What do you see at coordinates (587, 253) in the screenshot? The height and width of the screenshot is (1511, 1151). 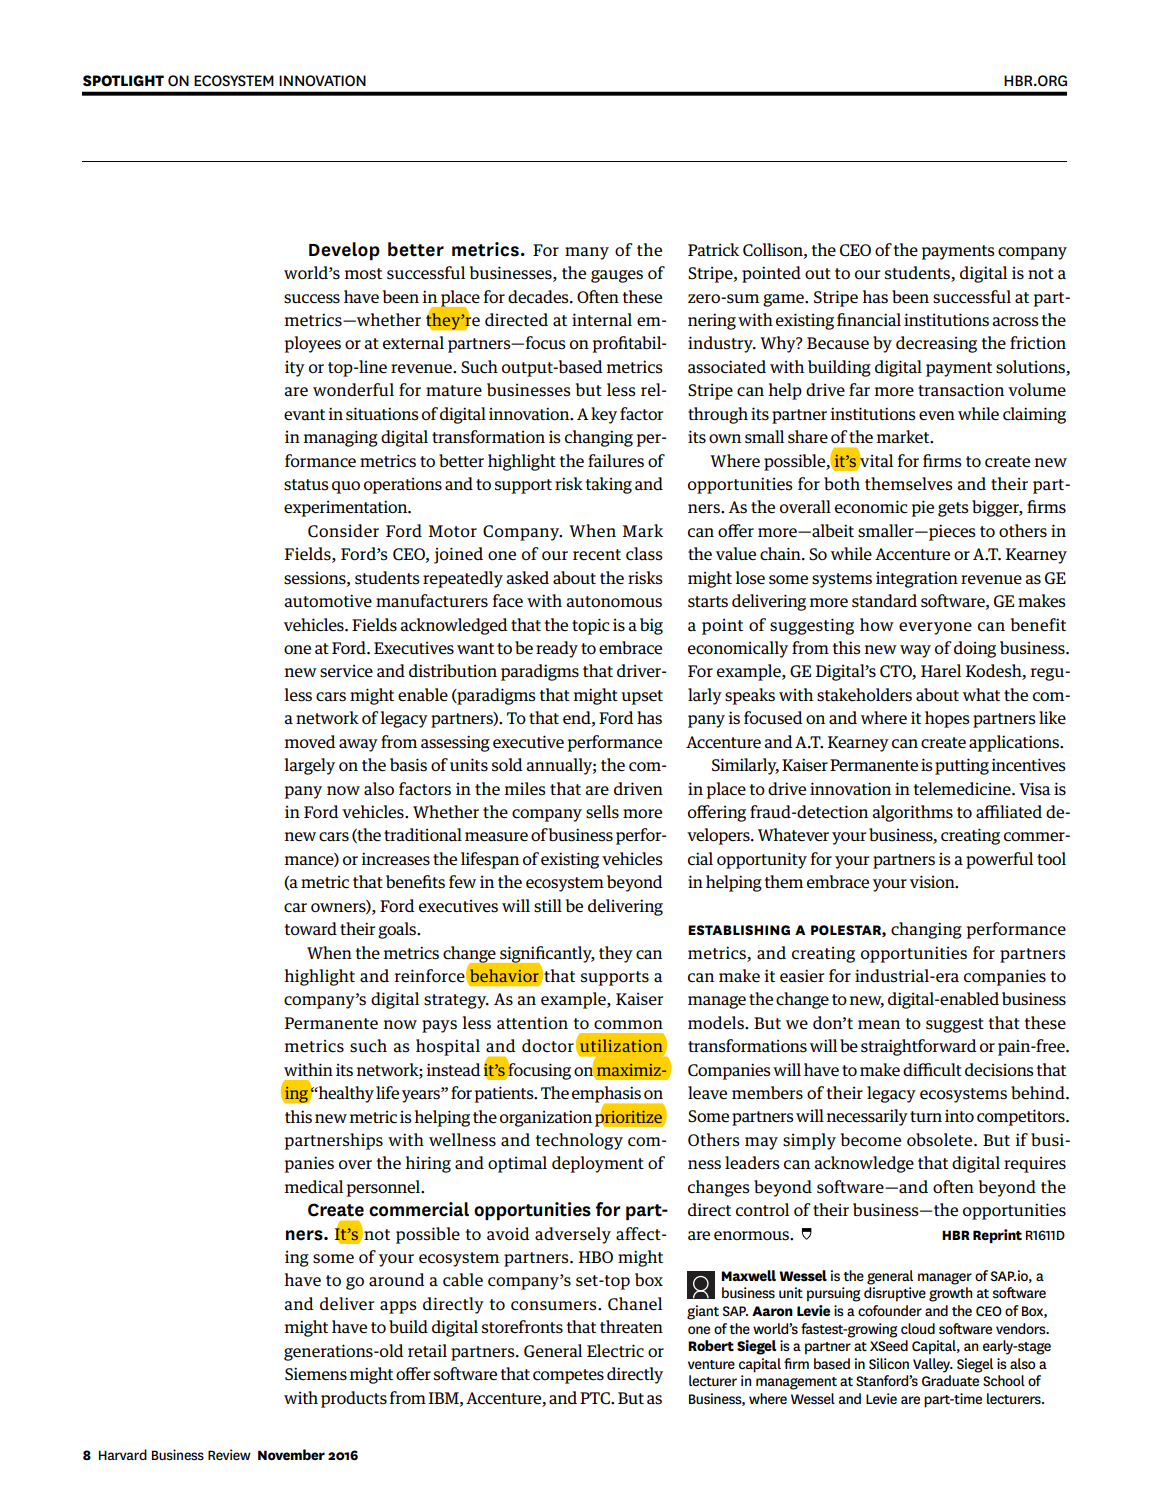 I see `many` at bounding box center [587, 253].
